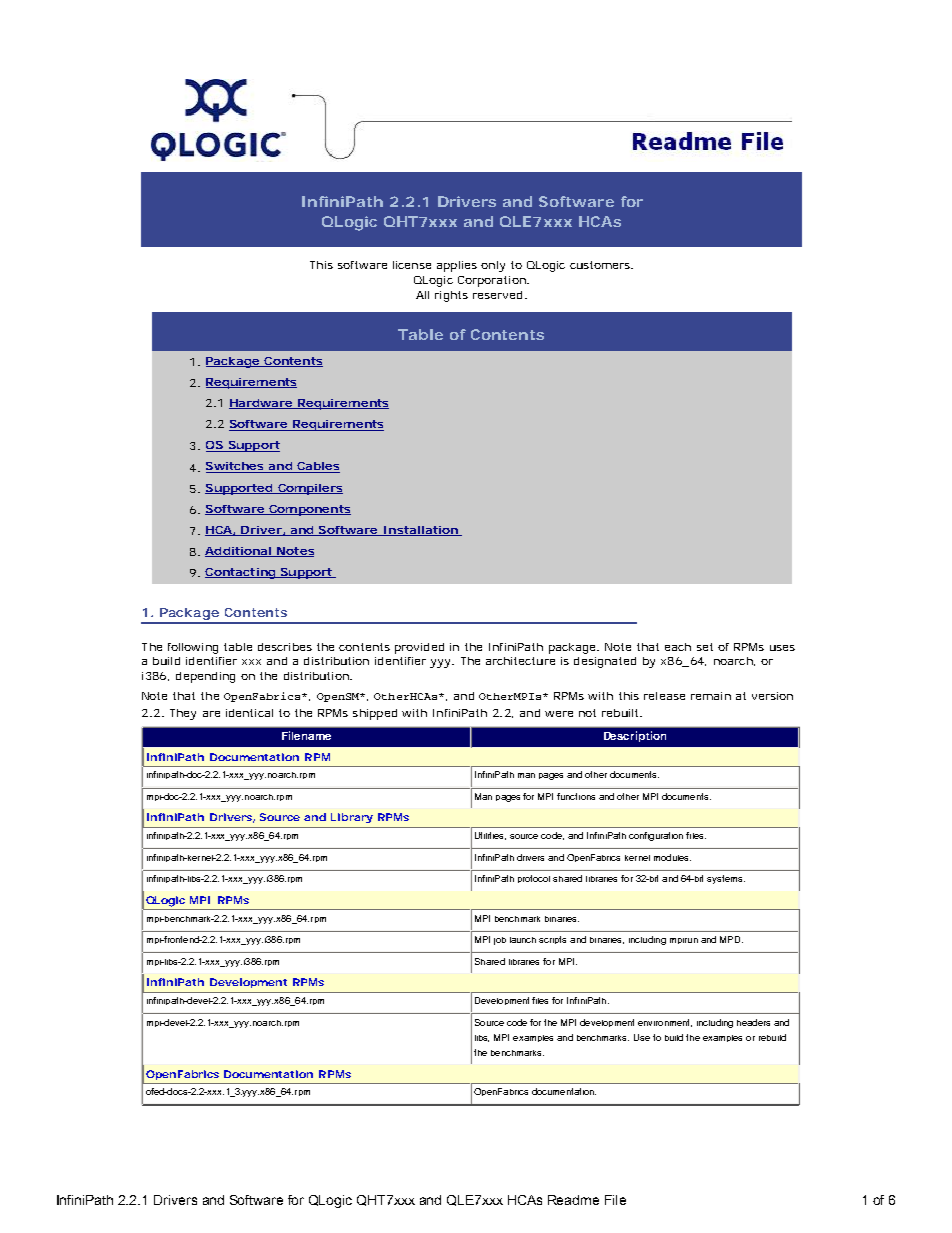 The height and width of the document is (1233, 952). What do you see at coordinates (352, 818) in the document?
I see `Library` at bounding box center [352, 818].
